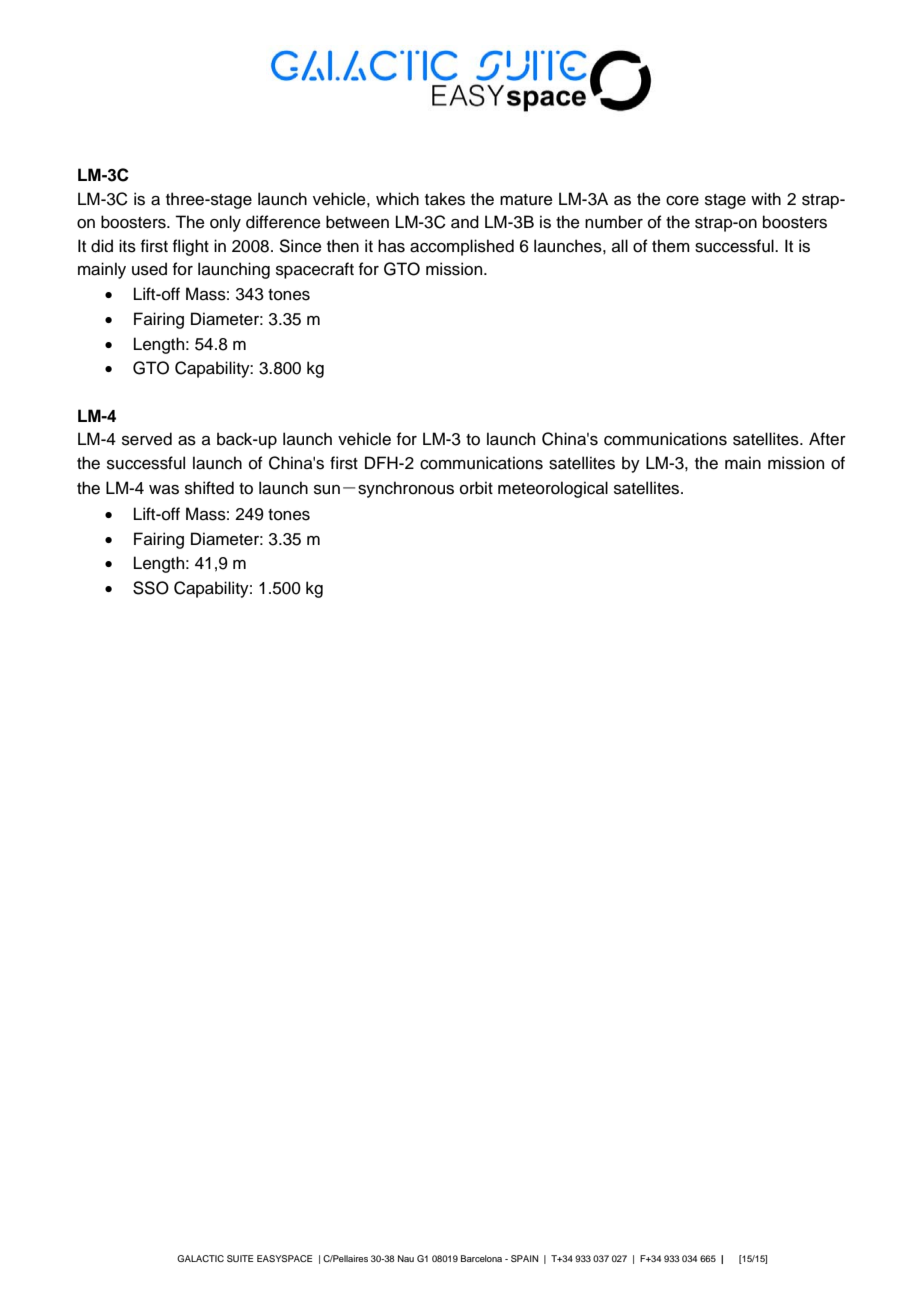 The height and width of the page is (1308, 924). Describe the element at coordinates (200, 1258) in the page. I see `GALACTIC` at that location.
